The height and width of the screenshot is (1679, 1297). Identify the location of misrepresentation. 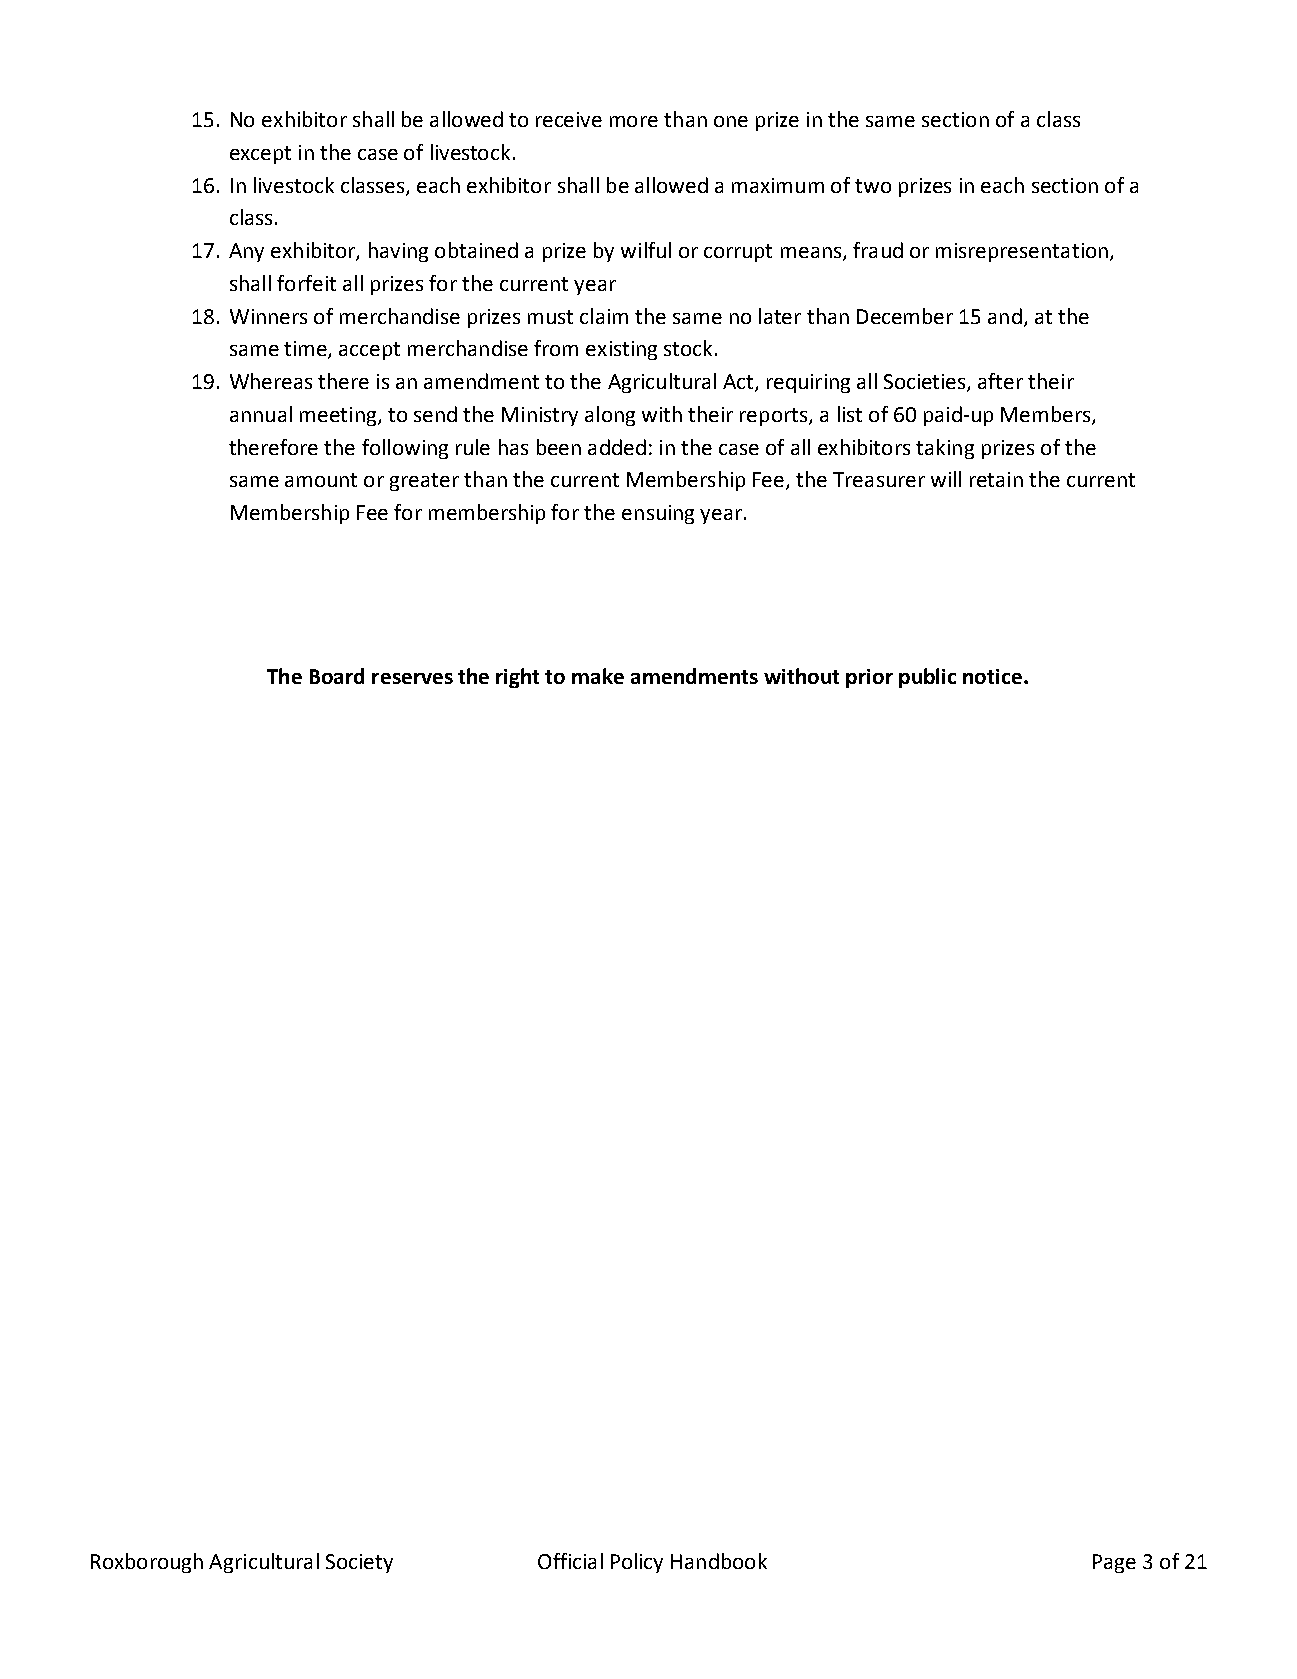
(1022, 252).
